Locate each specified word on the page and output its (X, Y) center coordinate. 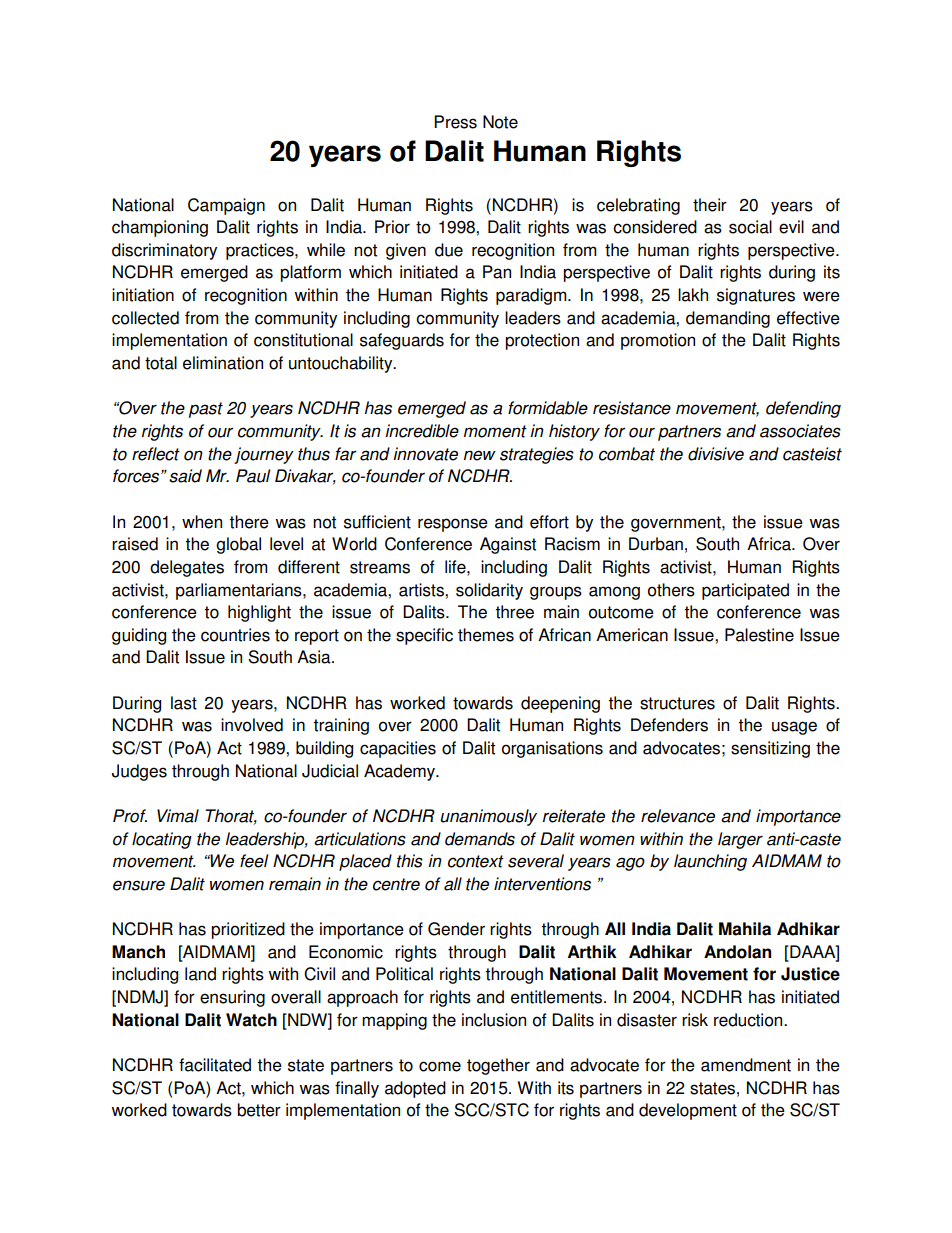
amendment (746, 1065)
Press (455, 122)
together (498, 1066)
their (710, 205)
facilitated (215, 1065)
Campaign (226, 206)
